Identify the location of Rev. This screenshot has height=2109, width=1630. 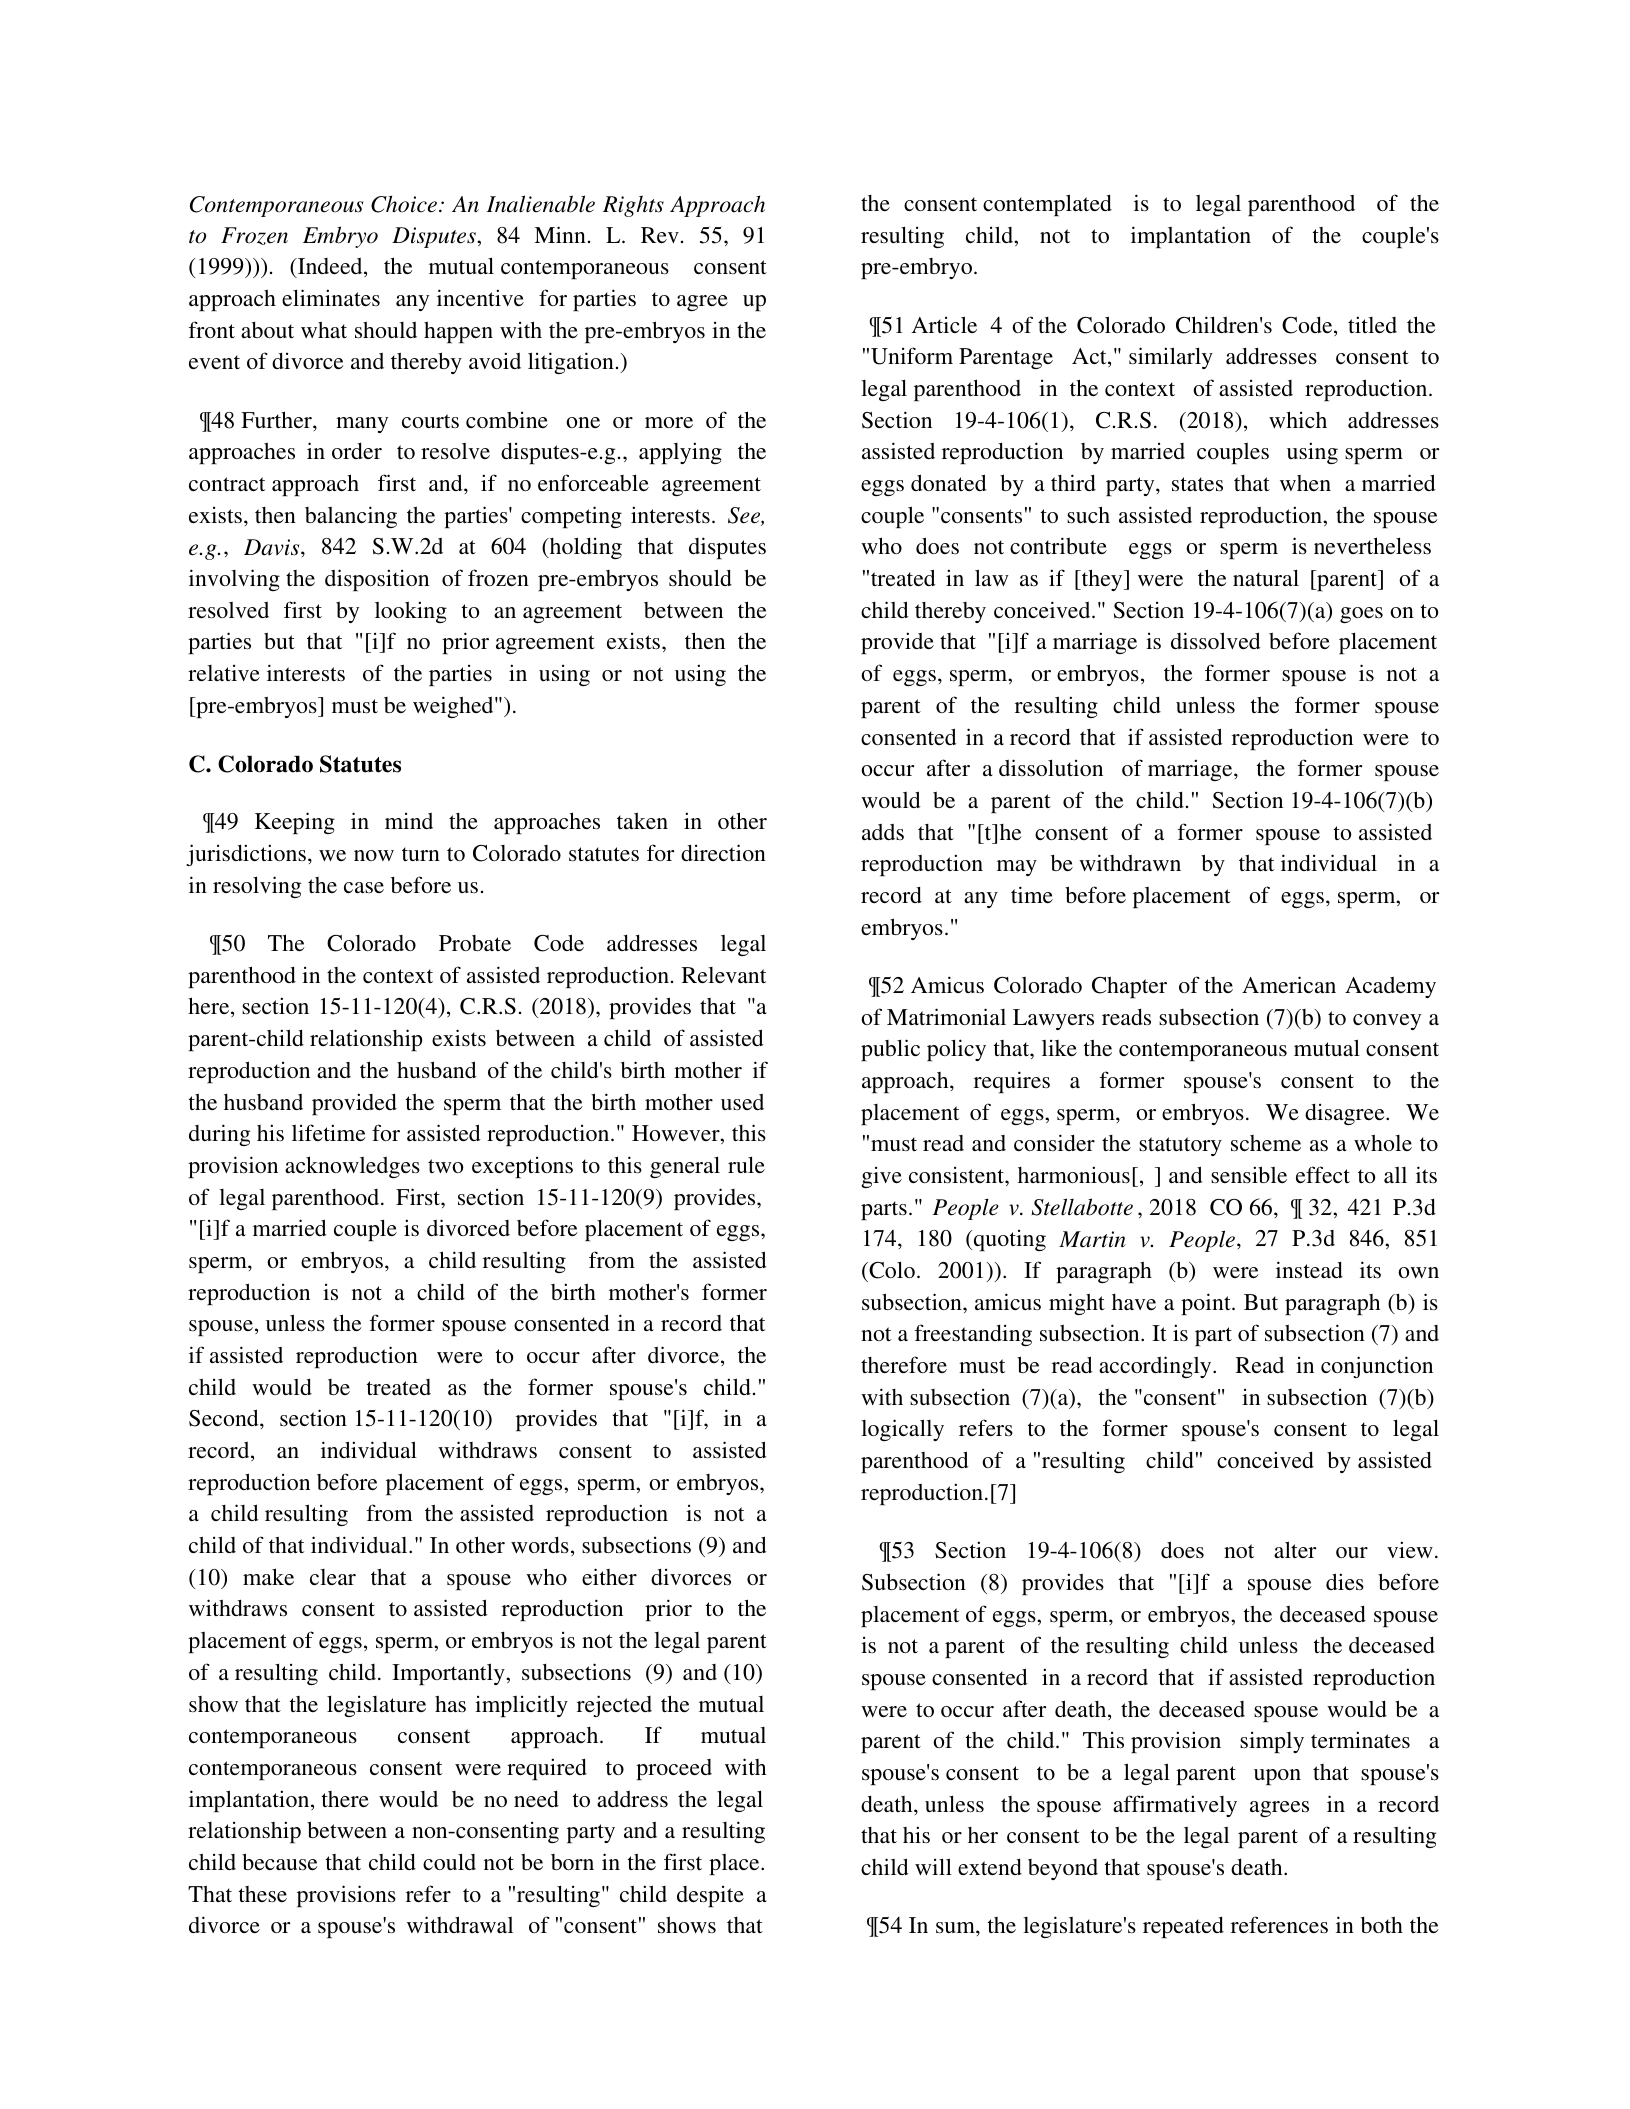
(660, 235).
